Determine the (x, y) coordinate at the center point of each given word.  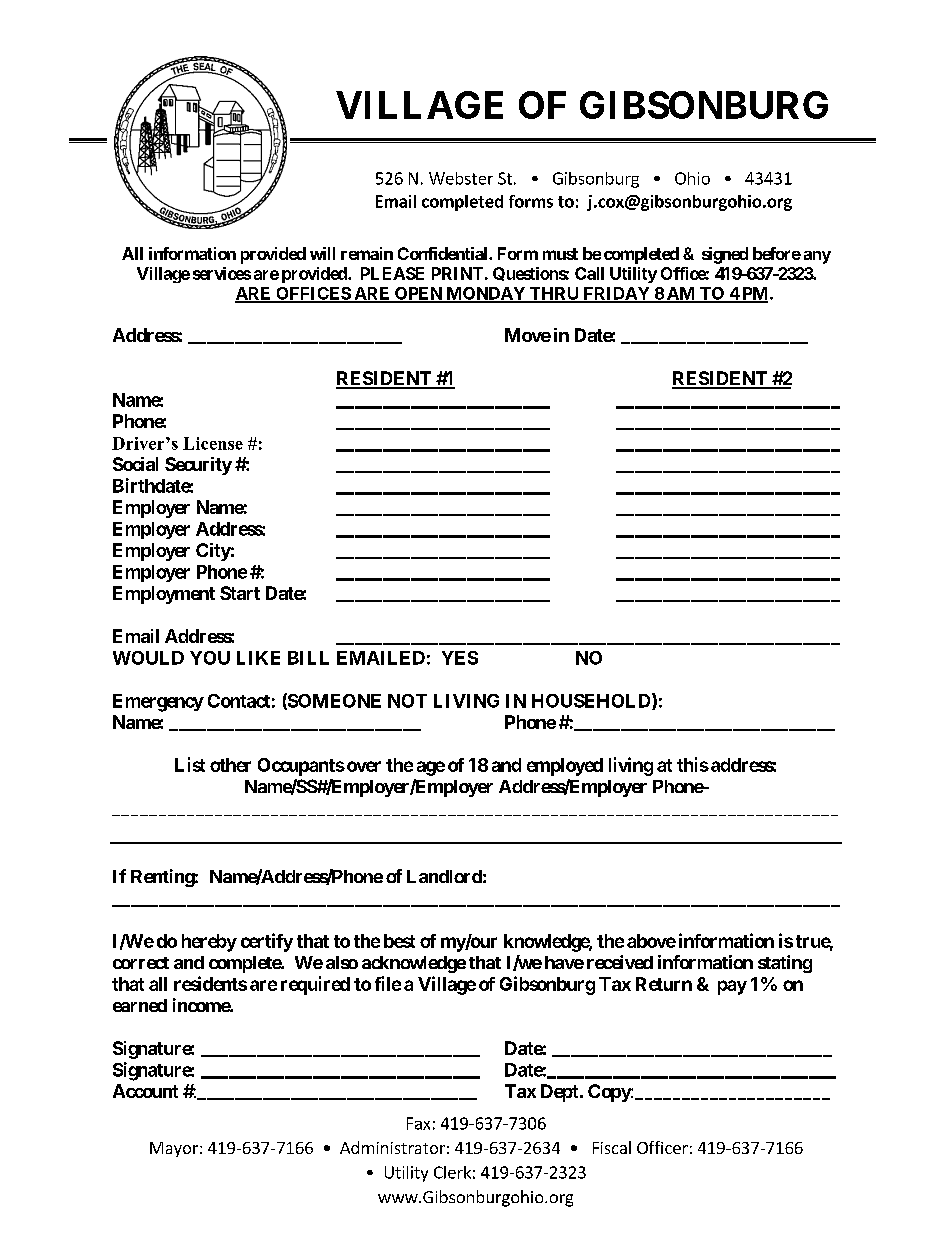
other (230, 765)
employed (565, 767)
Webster (461, 178)
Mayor (175, 1149)
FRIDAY (616, 294)
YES (460, 658)
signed (725, 255)
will (322, 253)
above (651, 941)
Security (198, 466)
